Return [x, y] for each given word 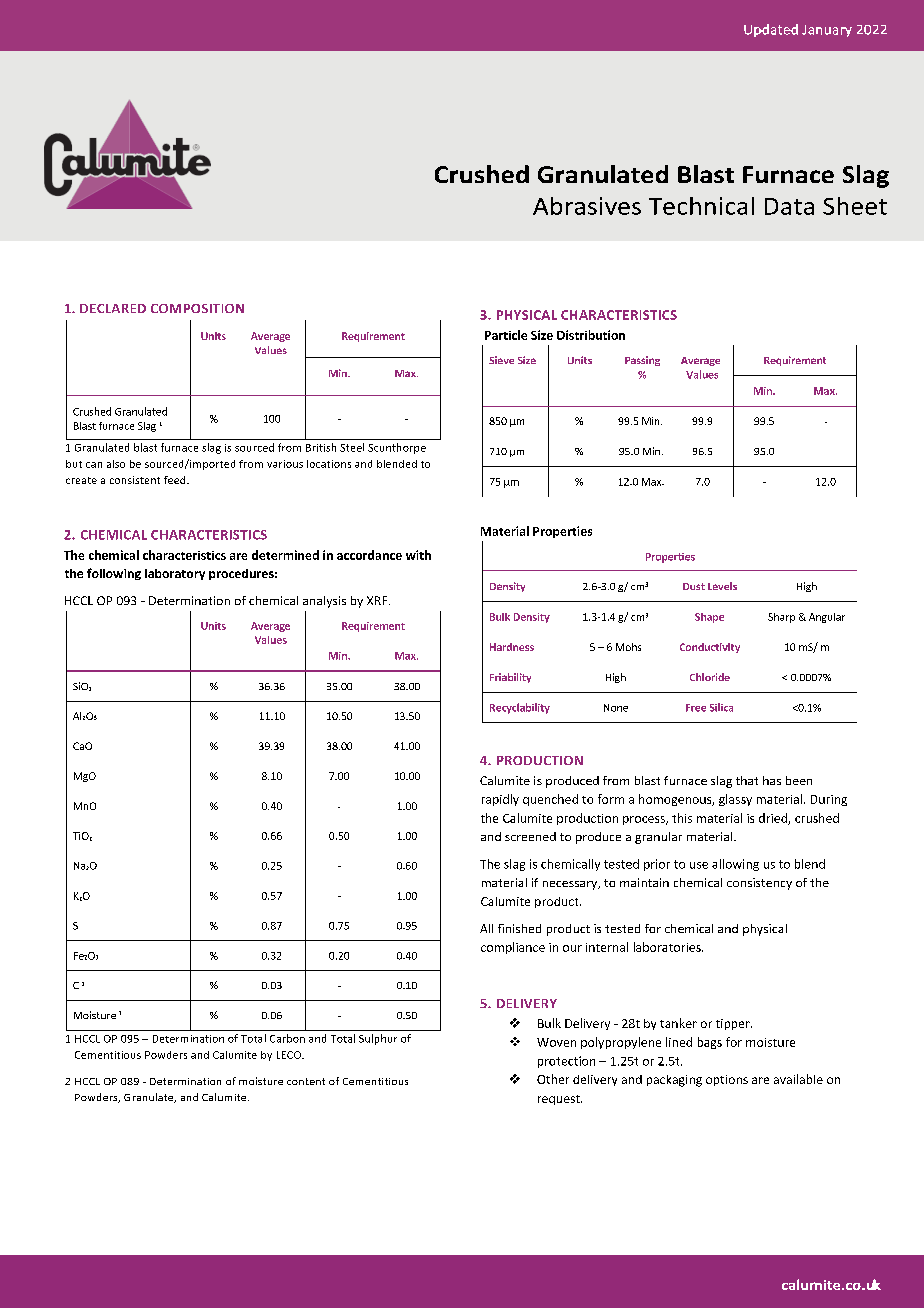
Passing [642, 361]
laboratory [175, 574]
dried [774, 819]
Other [553, 1079]
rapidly [500, 800]
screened [530, 836]
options [727, 1080]
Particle [506, 335]
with [418, 555]
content [306, 1081]
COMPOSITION [197, 308]
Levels [722, 586]
